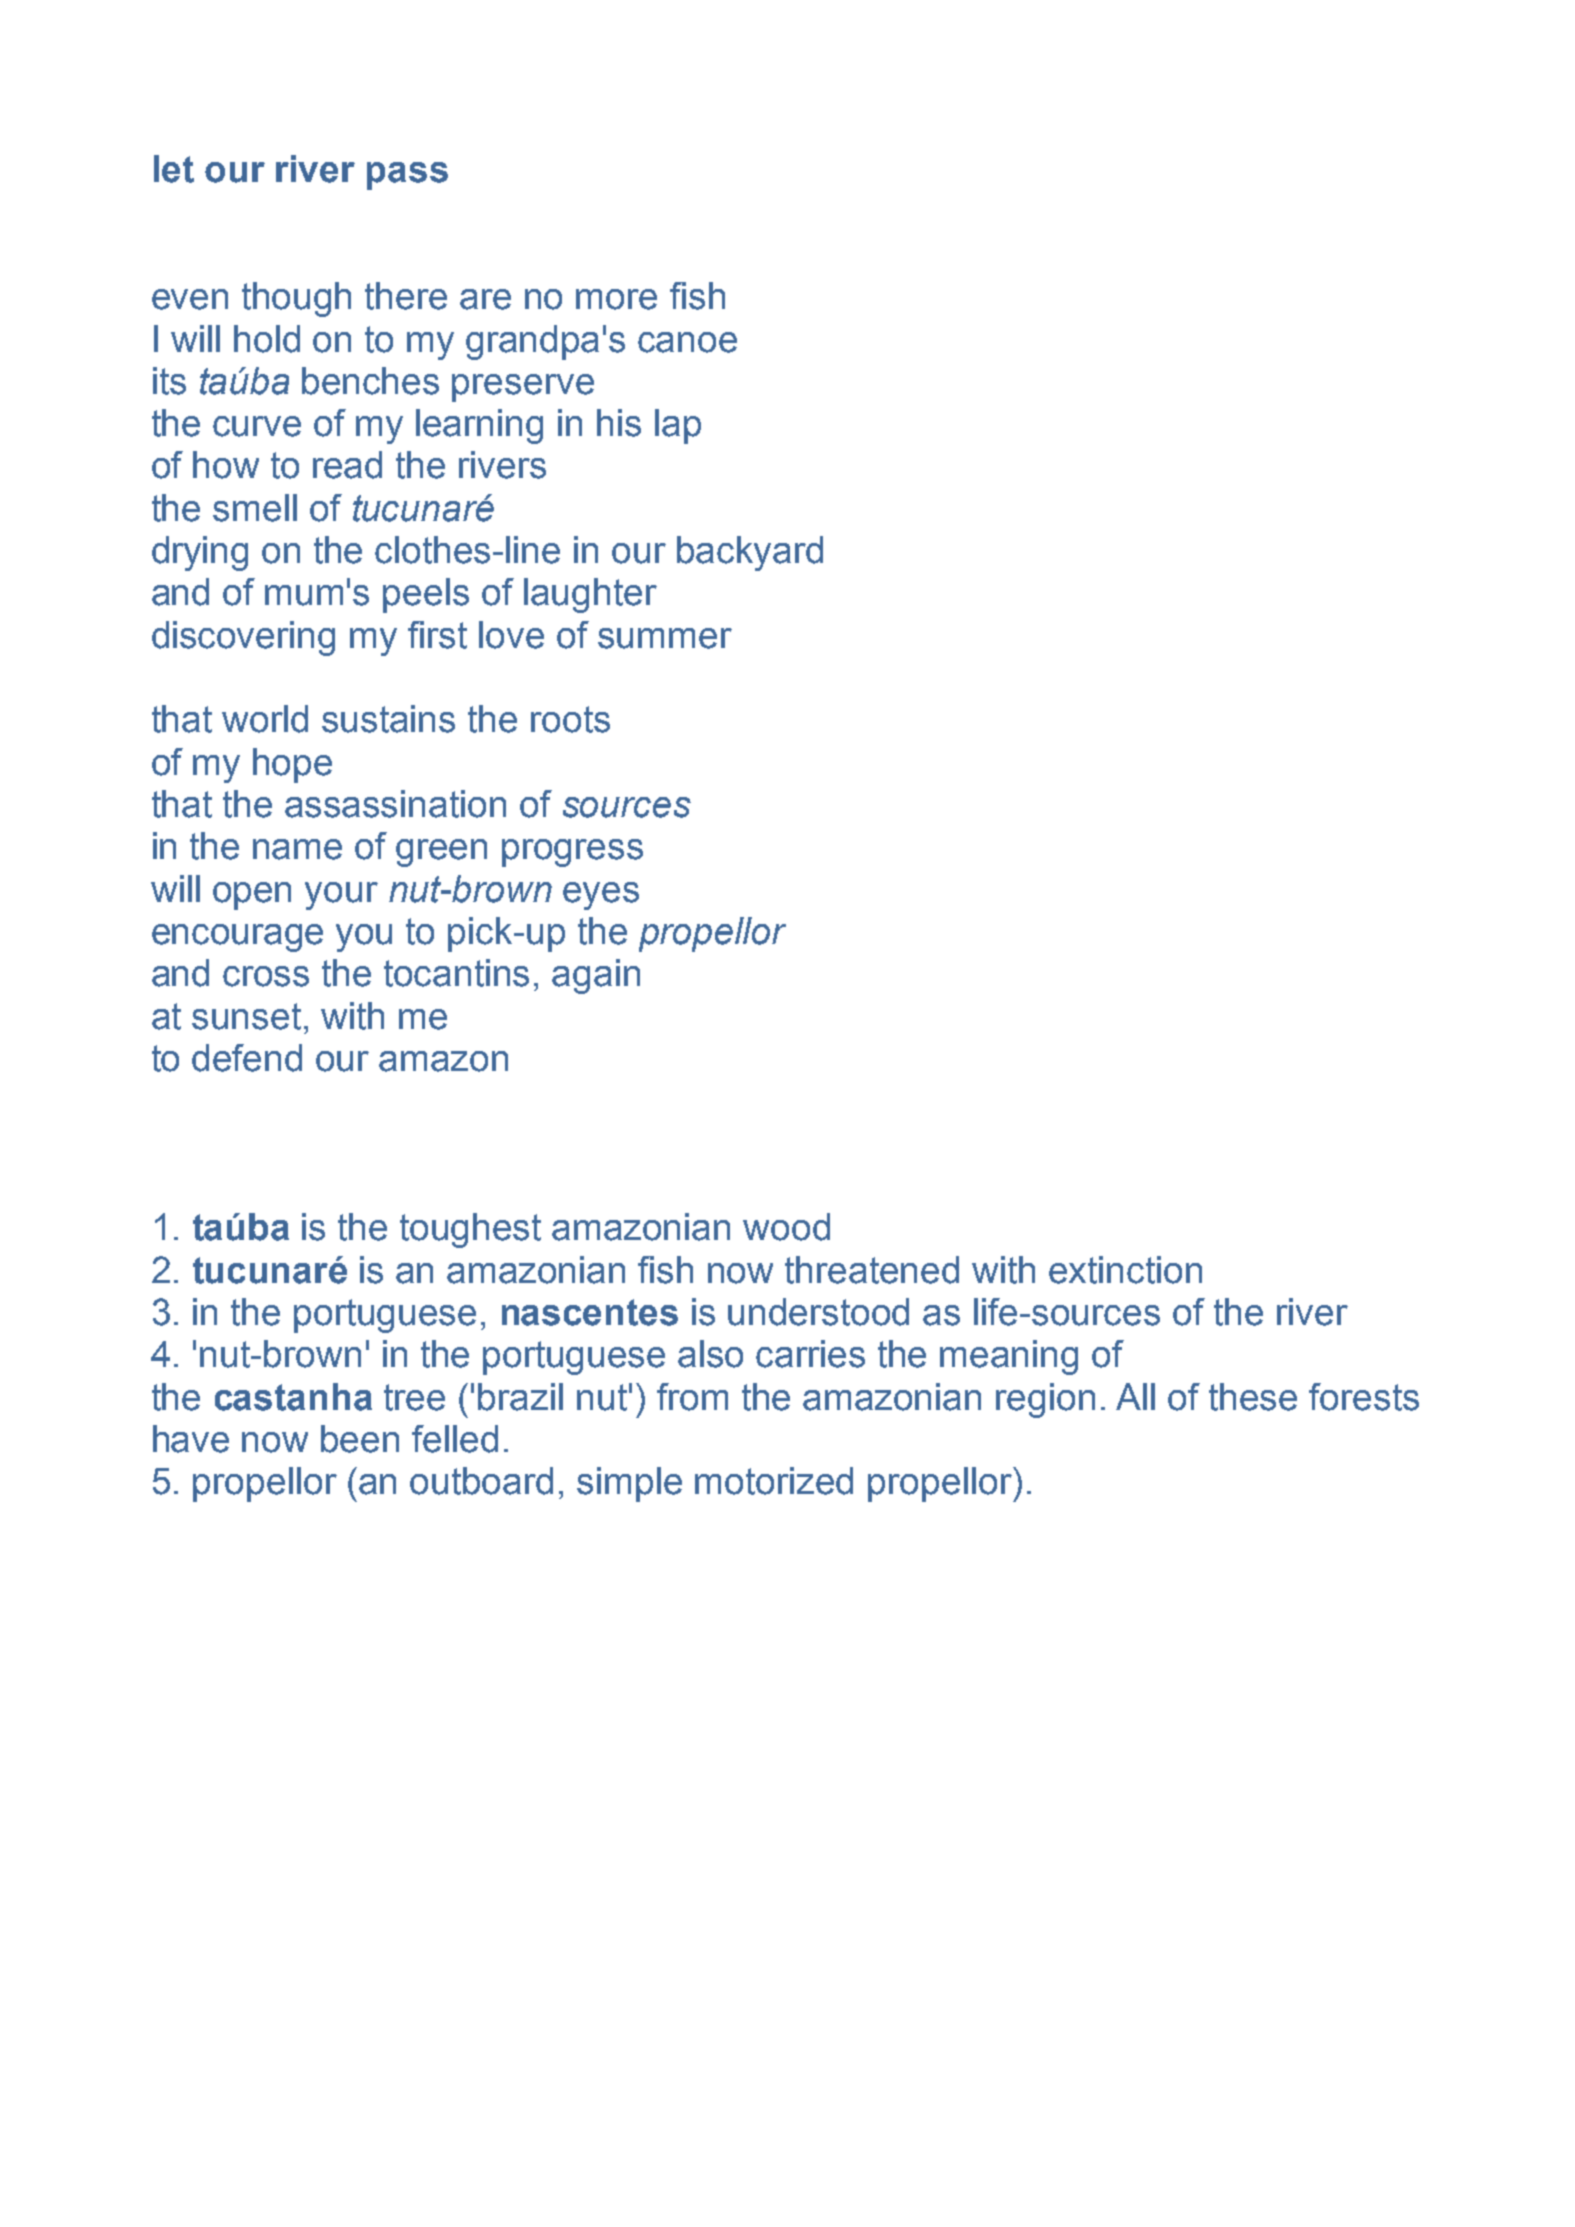 The height and width of the image is (2227, 1575). Describe the element at coordinates (265, 719) in the image. I see `world` at that location.
